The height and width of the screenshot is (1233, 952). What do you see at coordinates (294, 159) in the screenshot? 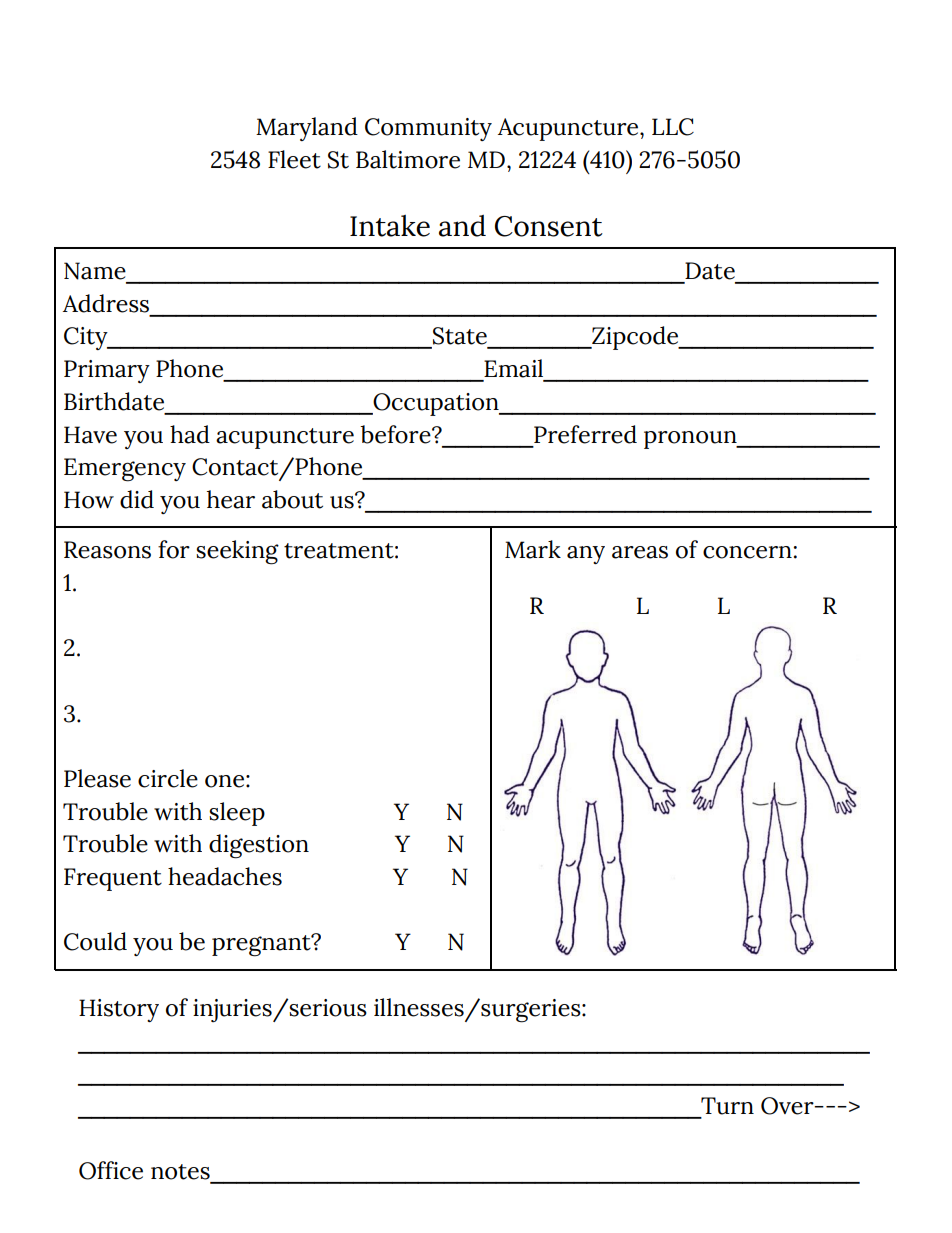
I see `Fleet` at bounding box center [294, 159].
